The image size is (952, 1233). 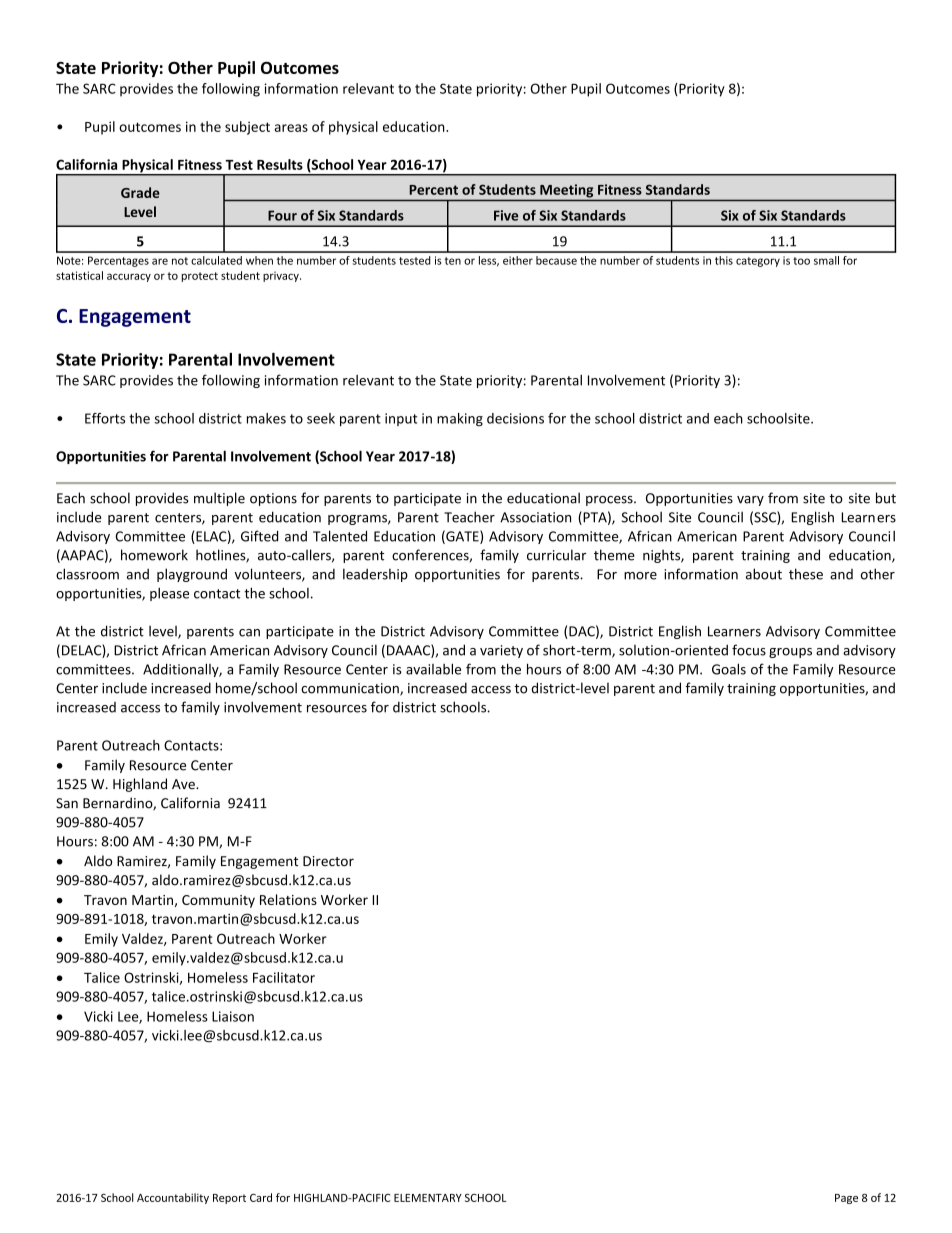 I want to click on groups, so click(x=790, y=653).
